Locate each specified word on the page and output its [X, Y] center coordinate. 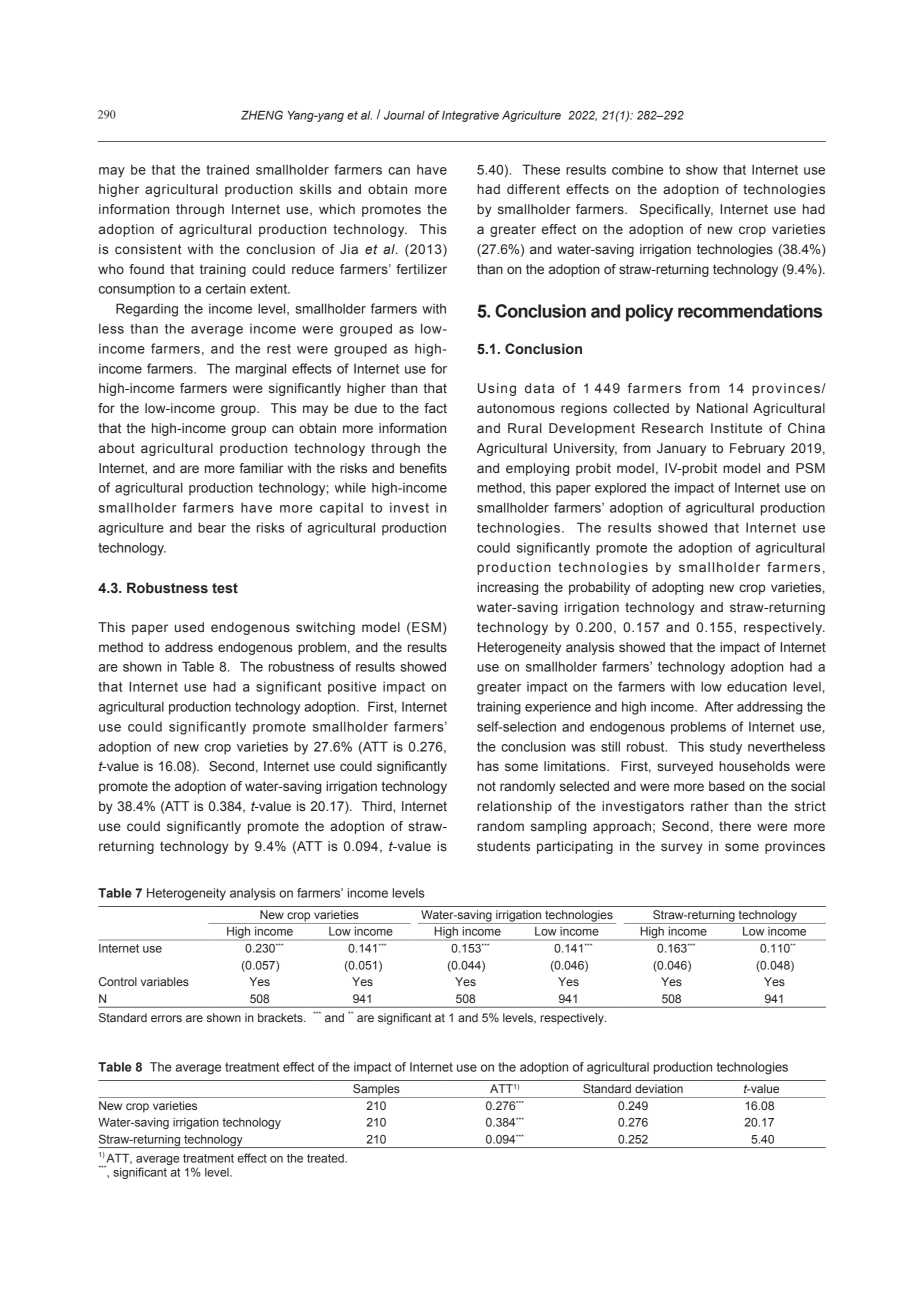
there [735, 826]
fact [435, 408]
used [189, 627]
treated [326, 1158]
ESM [426, 627]
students [503, 846]
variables [165, 981]
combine [637, 169]
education [757, 686]
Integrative [470, 116]
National [722, 408]
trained [227, 169]
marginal [261, 370]
